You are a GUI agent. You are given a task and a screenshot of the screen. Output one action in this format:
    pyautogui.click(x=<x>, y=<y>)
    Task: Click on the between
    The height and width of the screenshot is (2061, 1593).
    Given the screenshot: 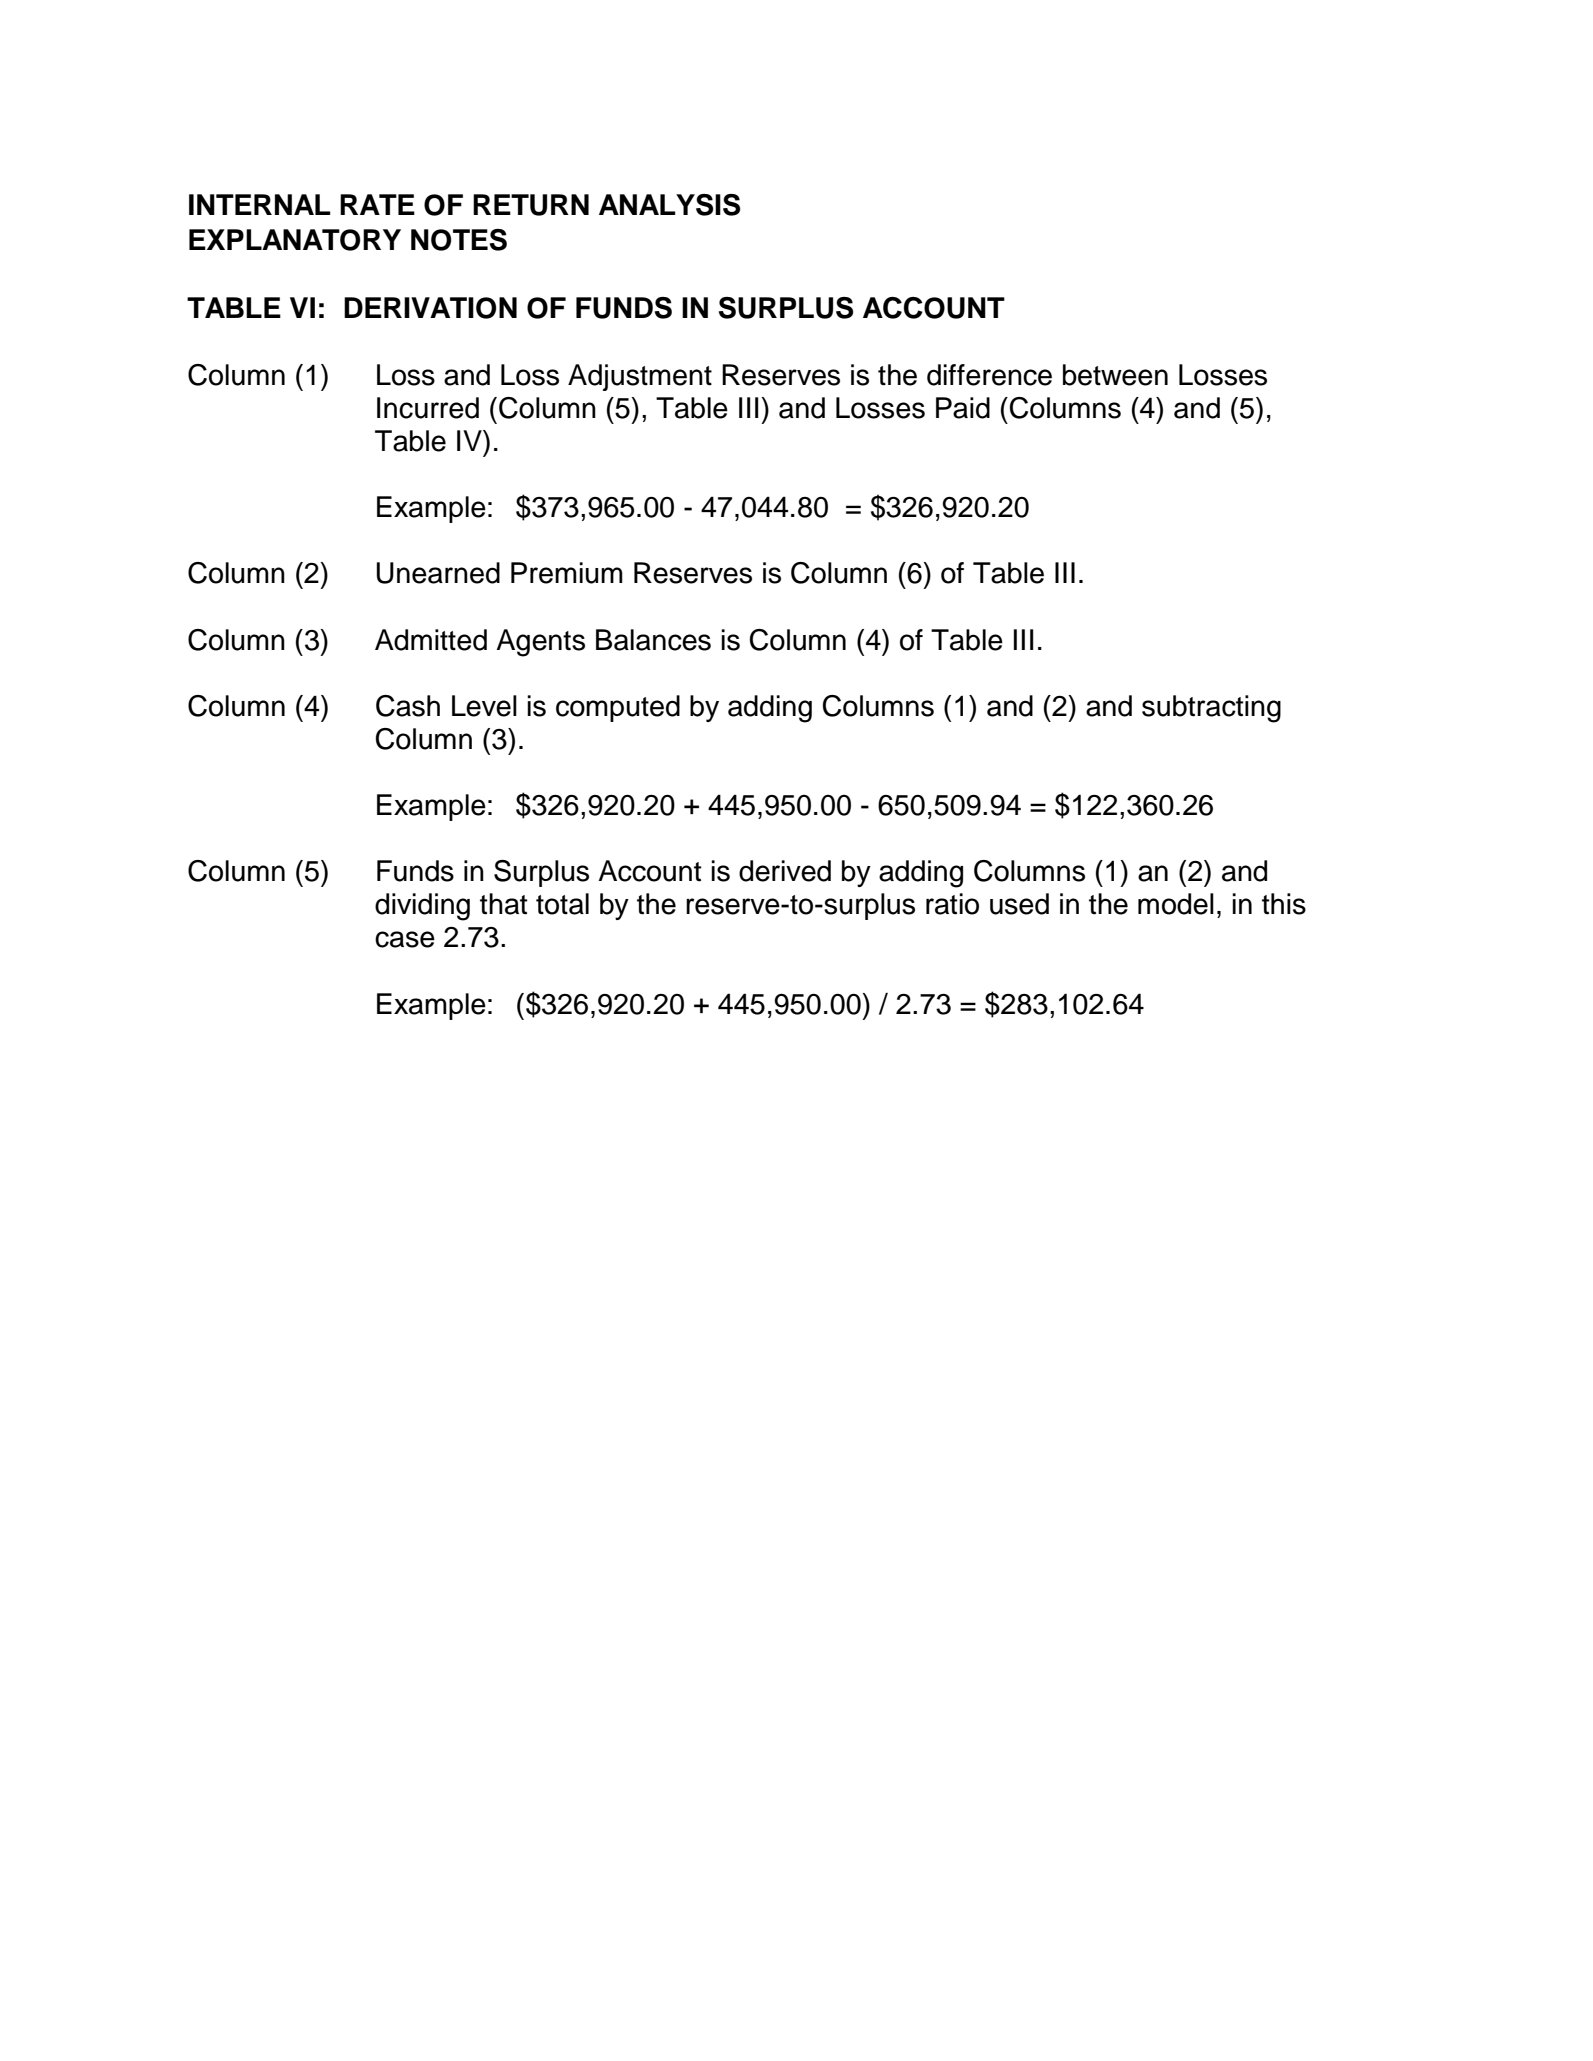 What is the action you would take?
    pyautogui.click(x=1115, y=375)
